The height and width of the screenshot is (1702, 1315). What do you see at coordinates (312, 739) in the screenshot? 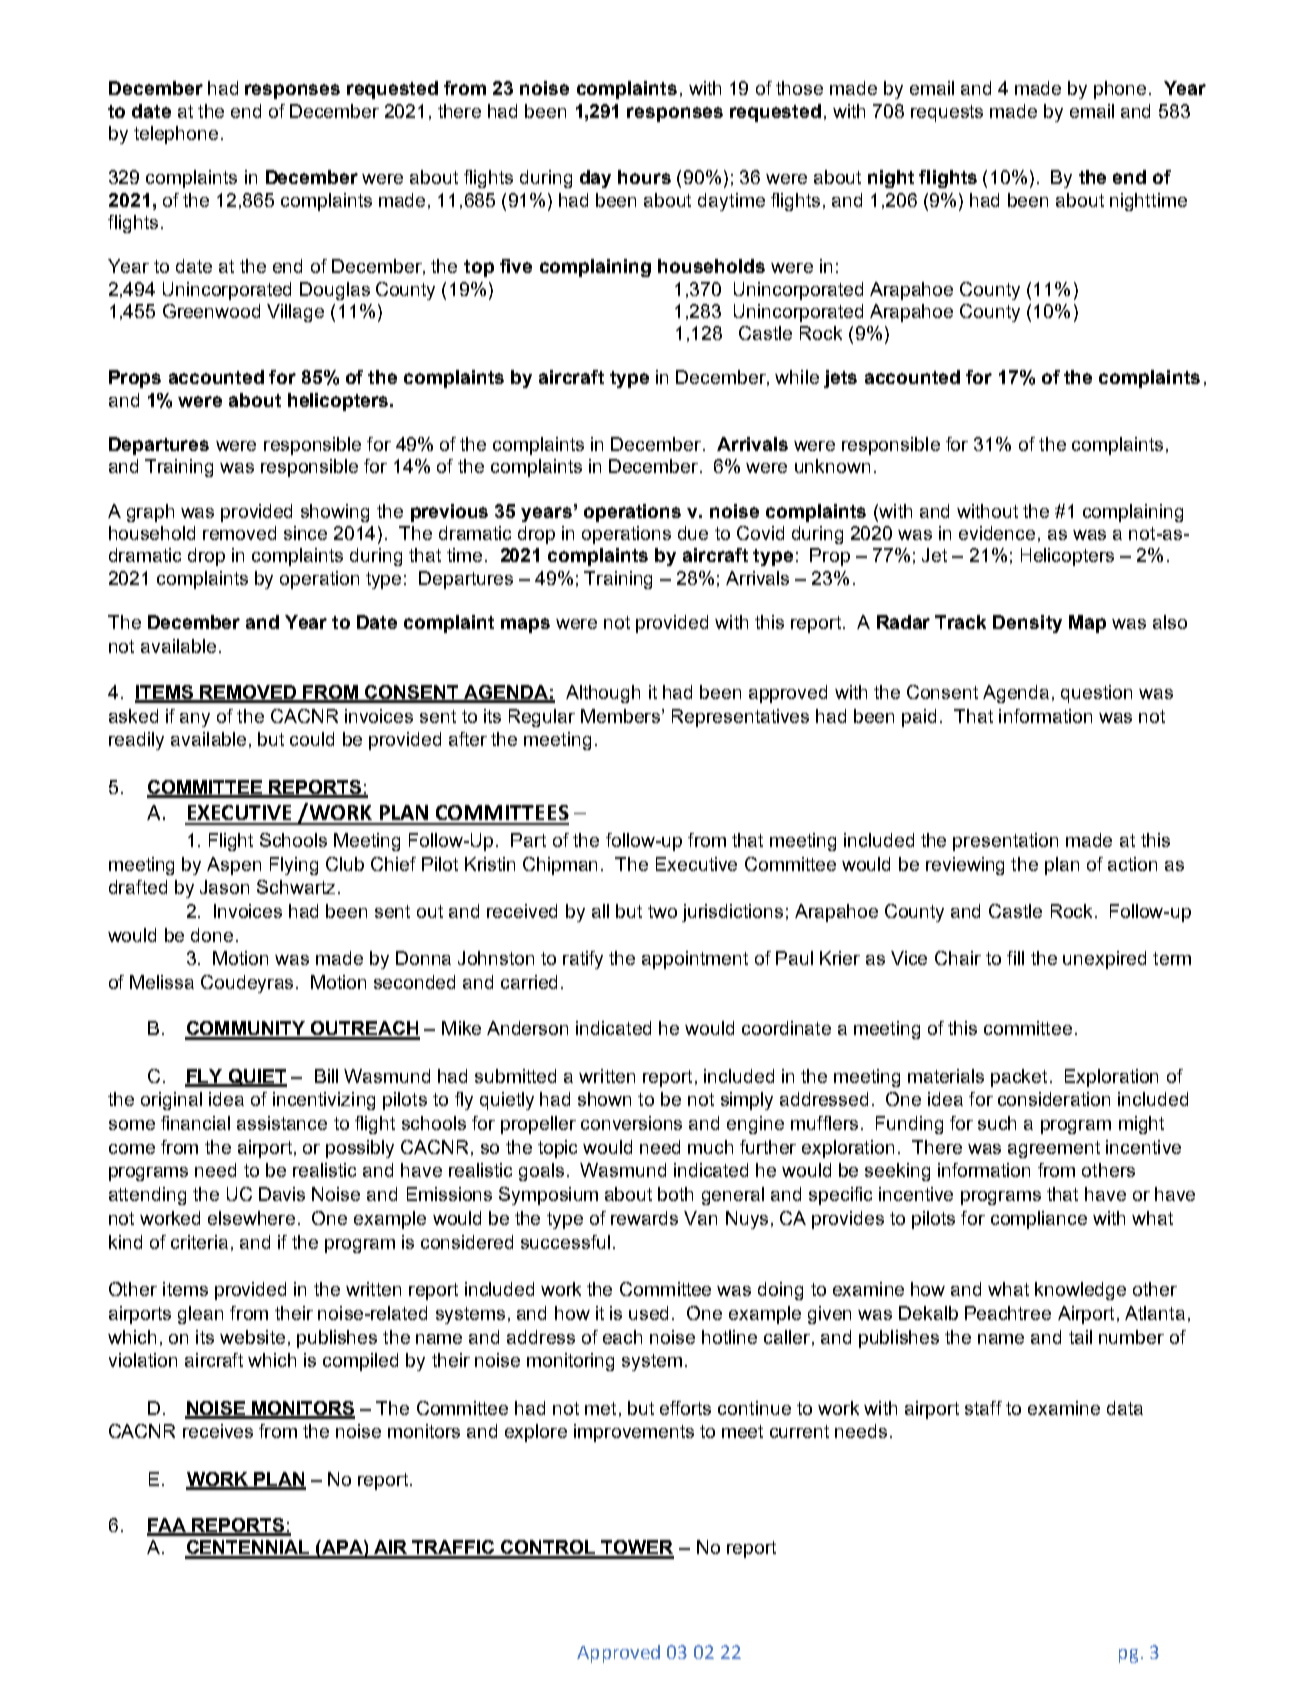
I see `could` at bounding box center [312, 739].
